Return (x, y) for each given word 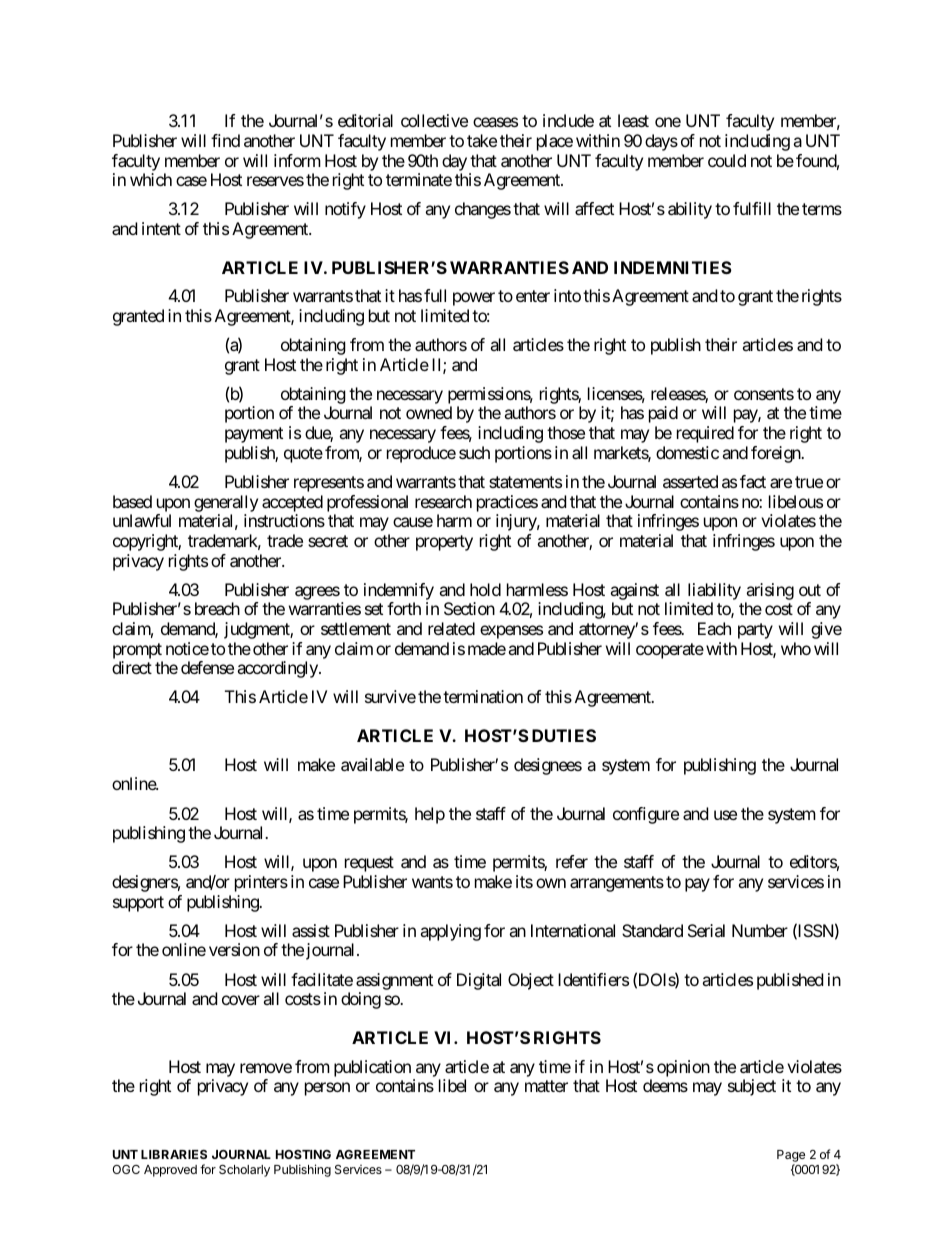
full (435, 295)
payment (254, 435)
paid (663, 414)
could (727, 160)
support (138, 904)
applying (450, 932)
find (225, 140)
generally (226, 503)
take (482, 140)
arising (770, 591)
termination (483, 696)
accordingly (278, 669)
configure (646, 815)
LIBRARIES (174, 1154)
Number (760, 930)
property (444, 543)
